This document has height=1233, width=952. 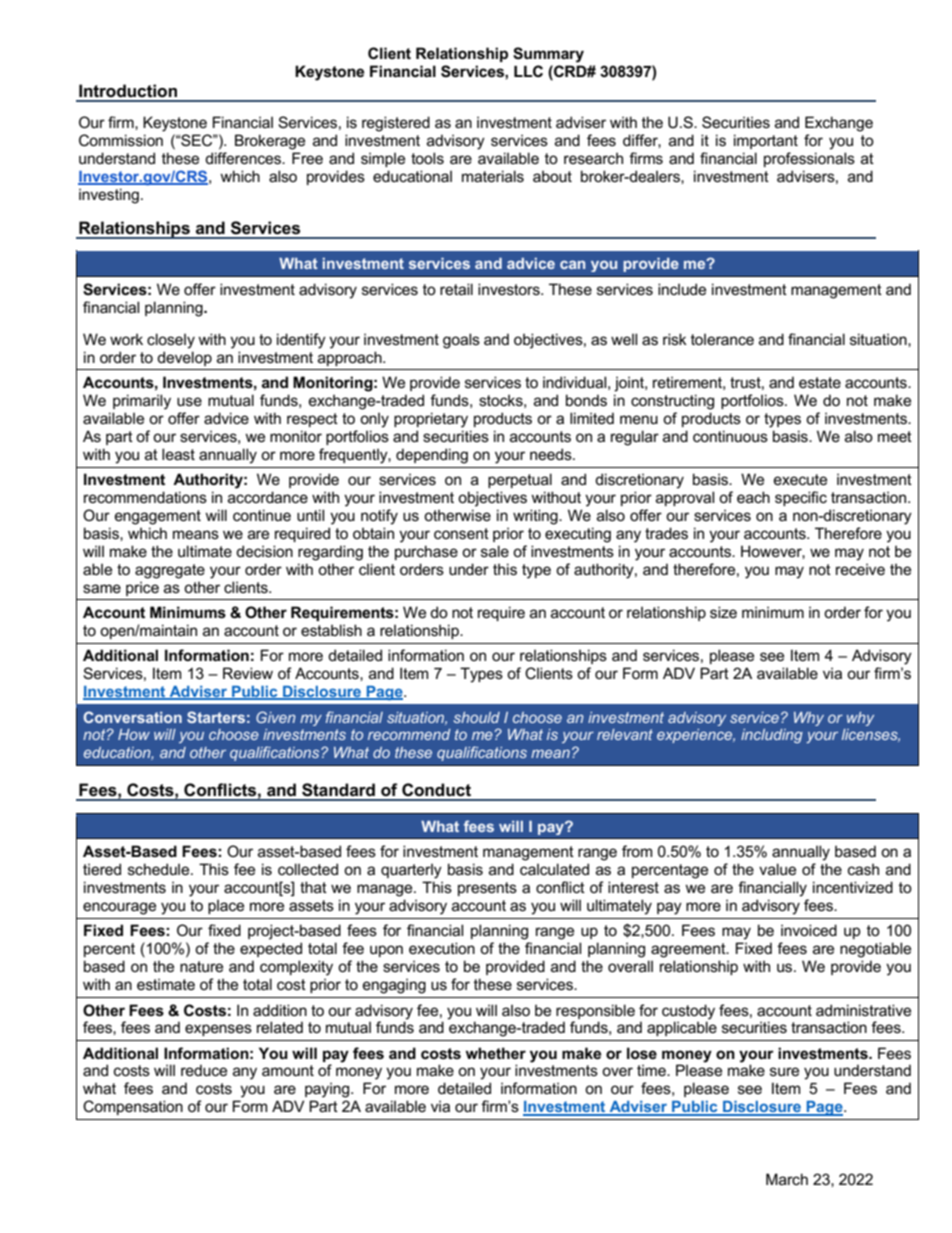 What do you see at coordinates (495, 551) in the document?
I see `sale` at bounding box center [495, 551].
